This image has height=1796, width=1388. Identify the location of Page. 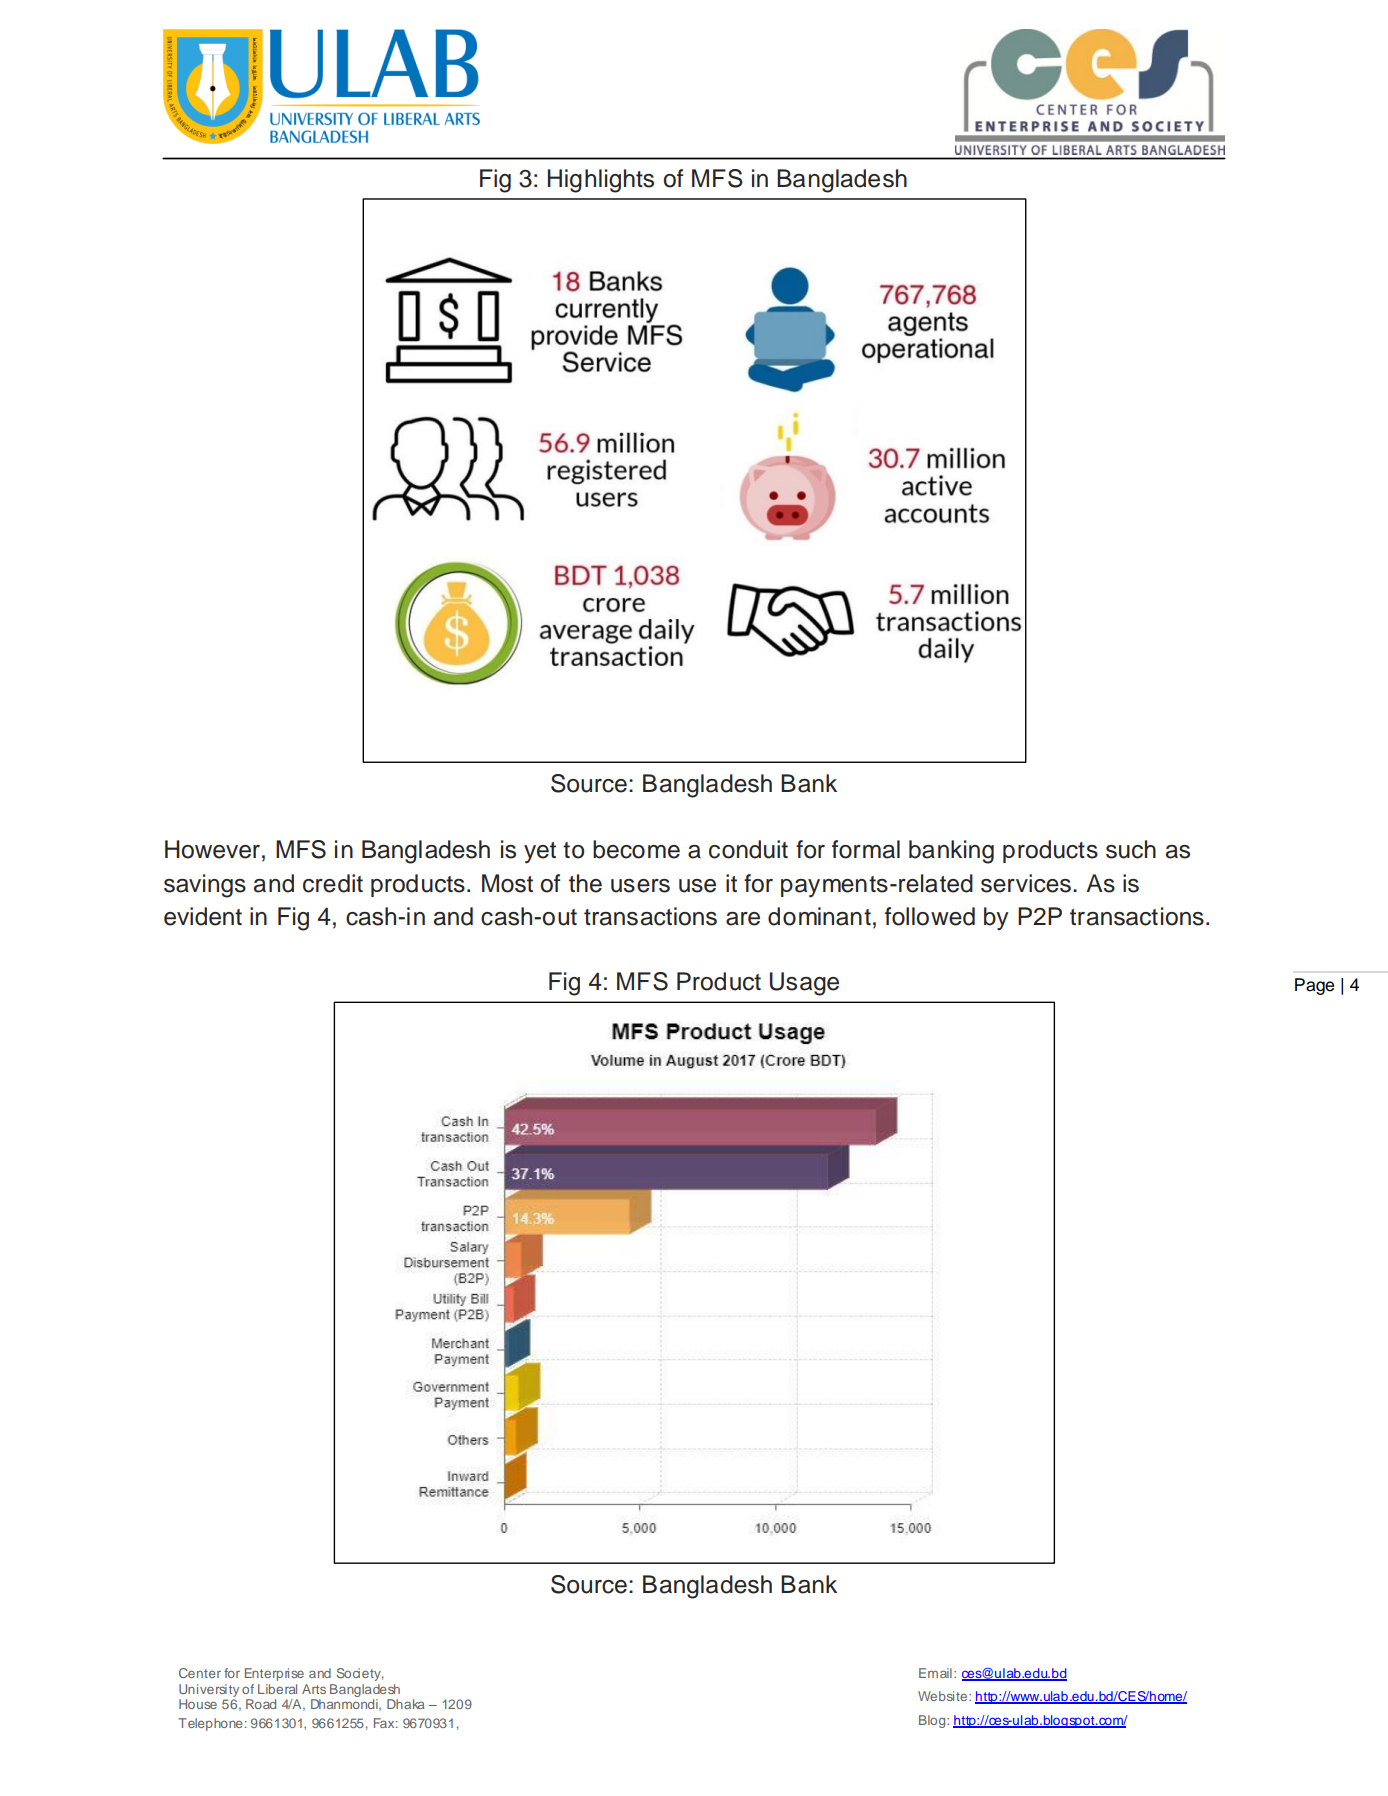
(1314, 986).
